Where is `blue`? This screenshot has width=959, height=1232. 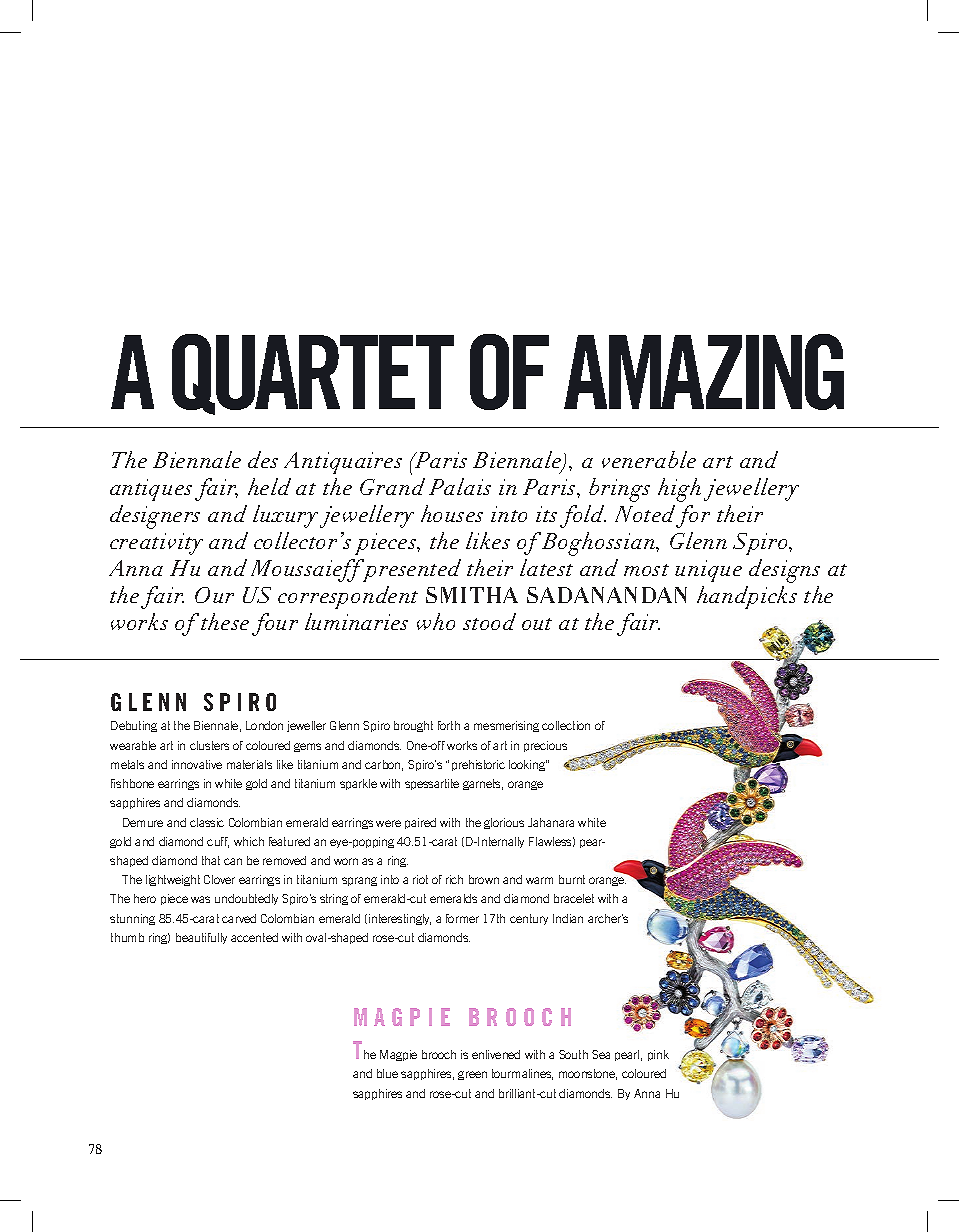 blue is located at coordinates (387, 1073).
